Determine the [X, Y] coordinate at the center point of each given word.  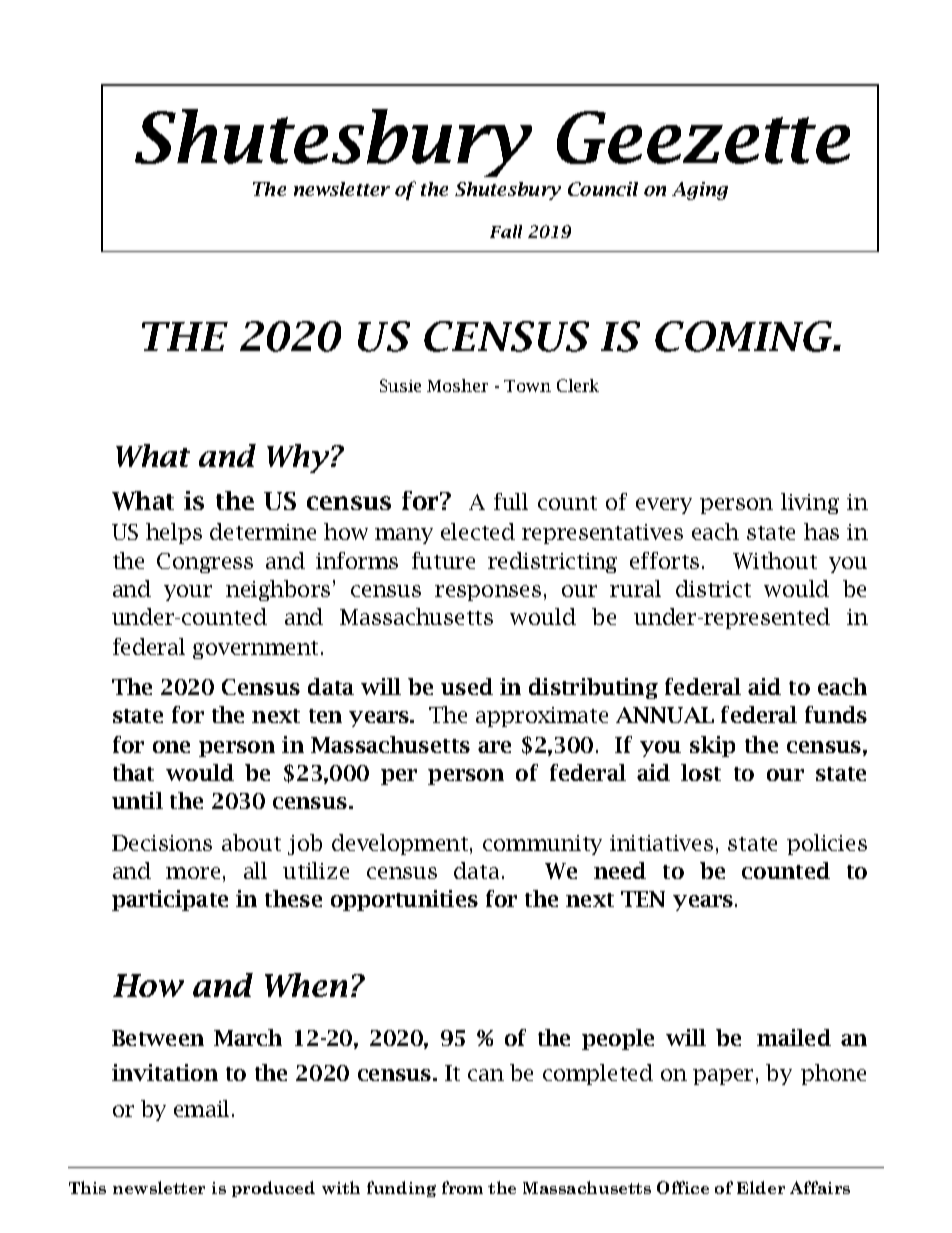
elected [478, 531]
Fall [506, 231]
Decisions [162, 843]
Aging [700, 191]
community [542, 845]
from [462, 1187]
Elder [761, 1187]
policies [827, 844]
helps [174, 533]
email [203, 1108]
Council [603, 189]
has [821, 531]
